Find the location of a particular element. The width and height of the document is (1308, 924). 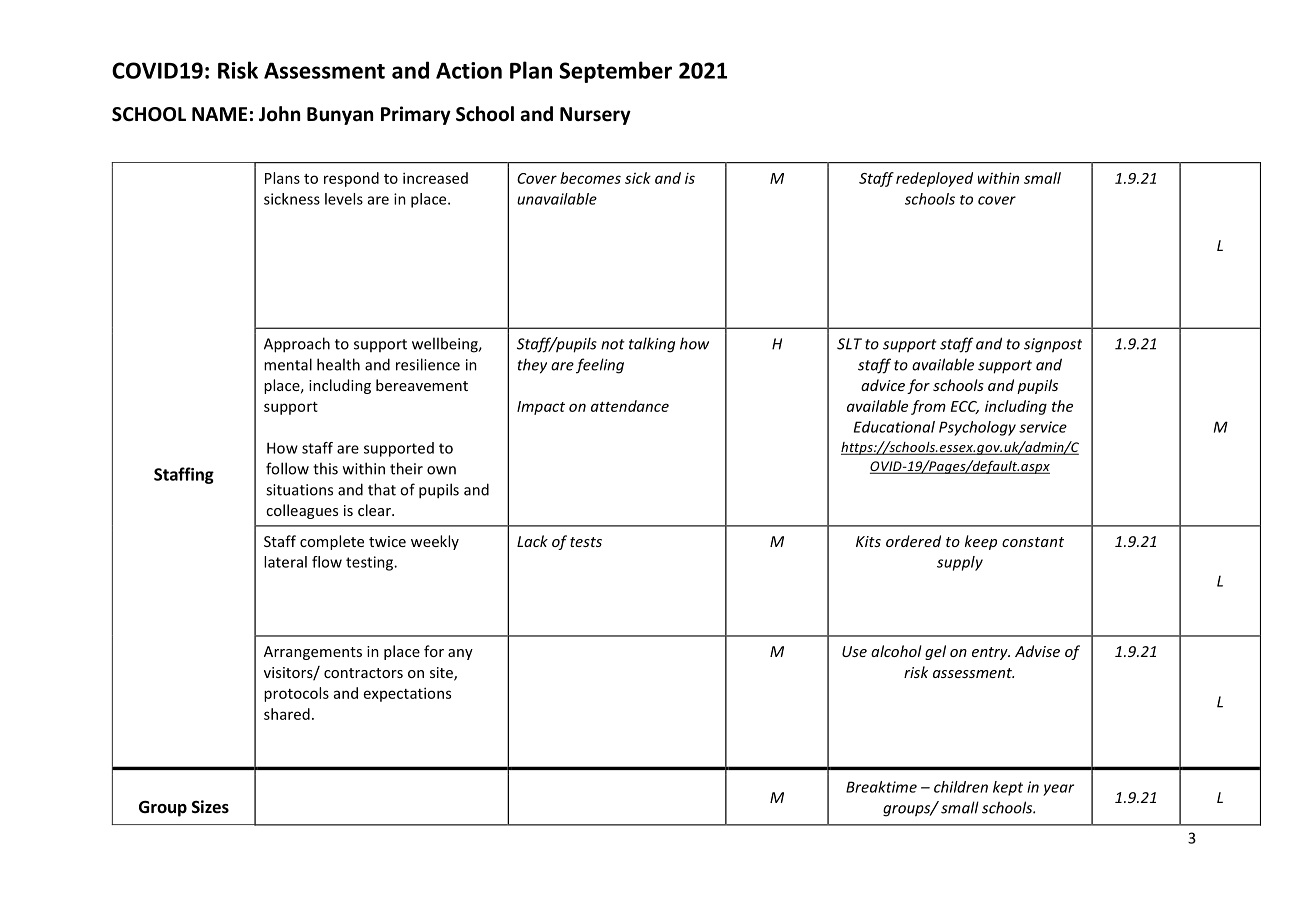

supply is located at coordinates (960, 563).
